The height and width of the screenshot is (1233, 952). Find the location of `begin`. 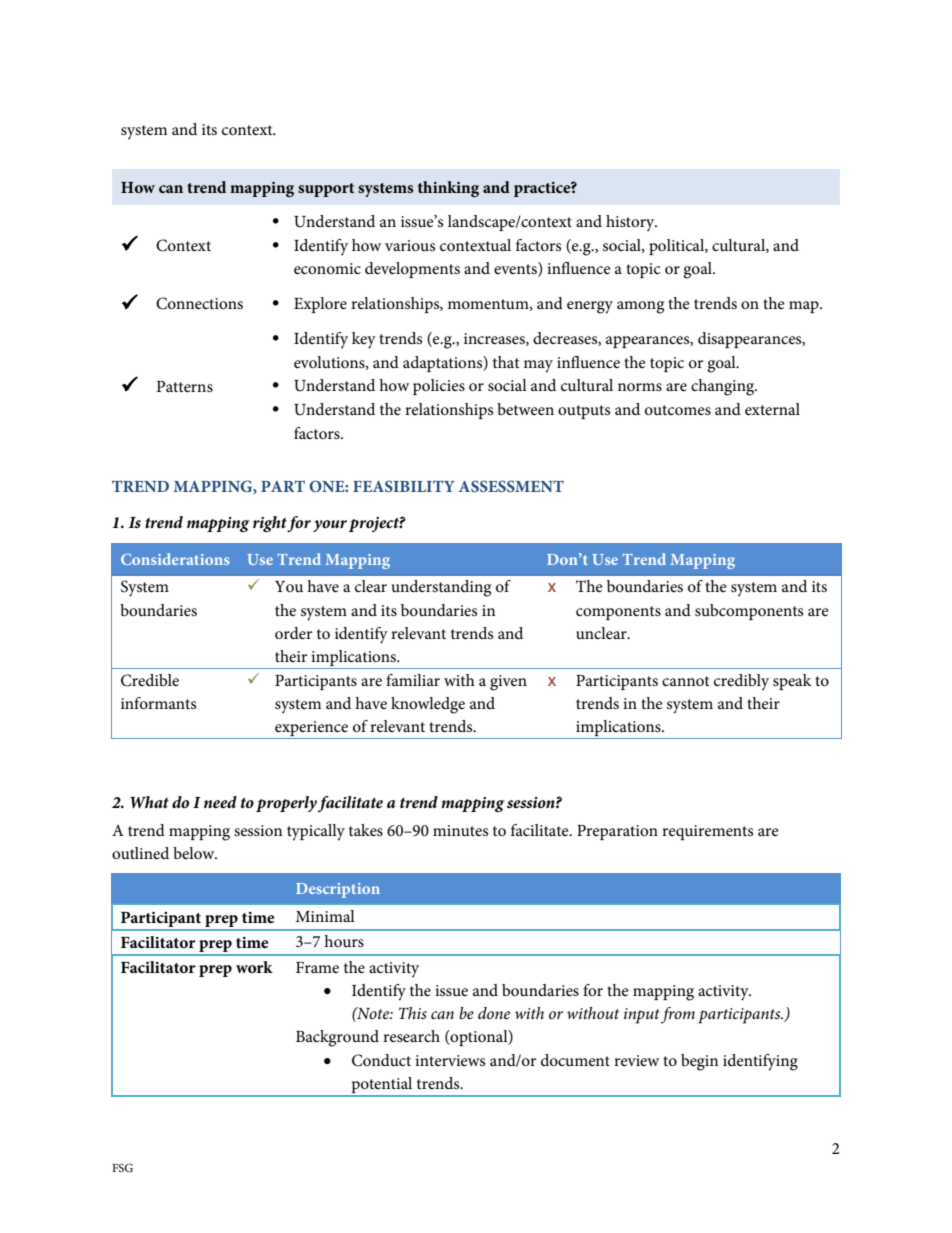

begin is located at coordinates (699, 1062).
